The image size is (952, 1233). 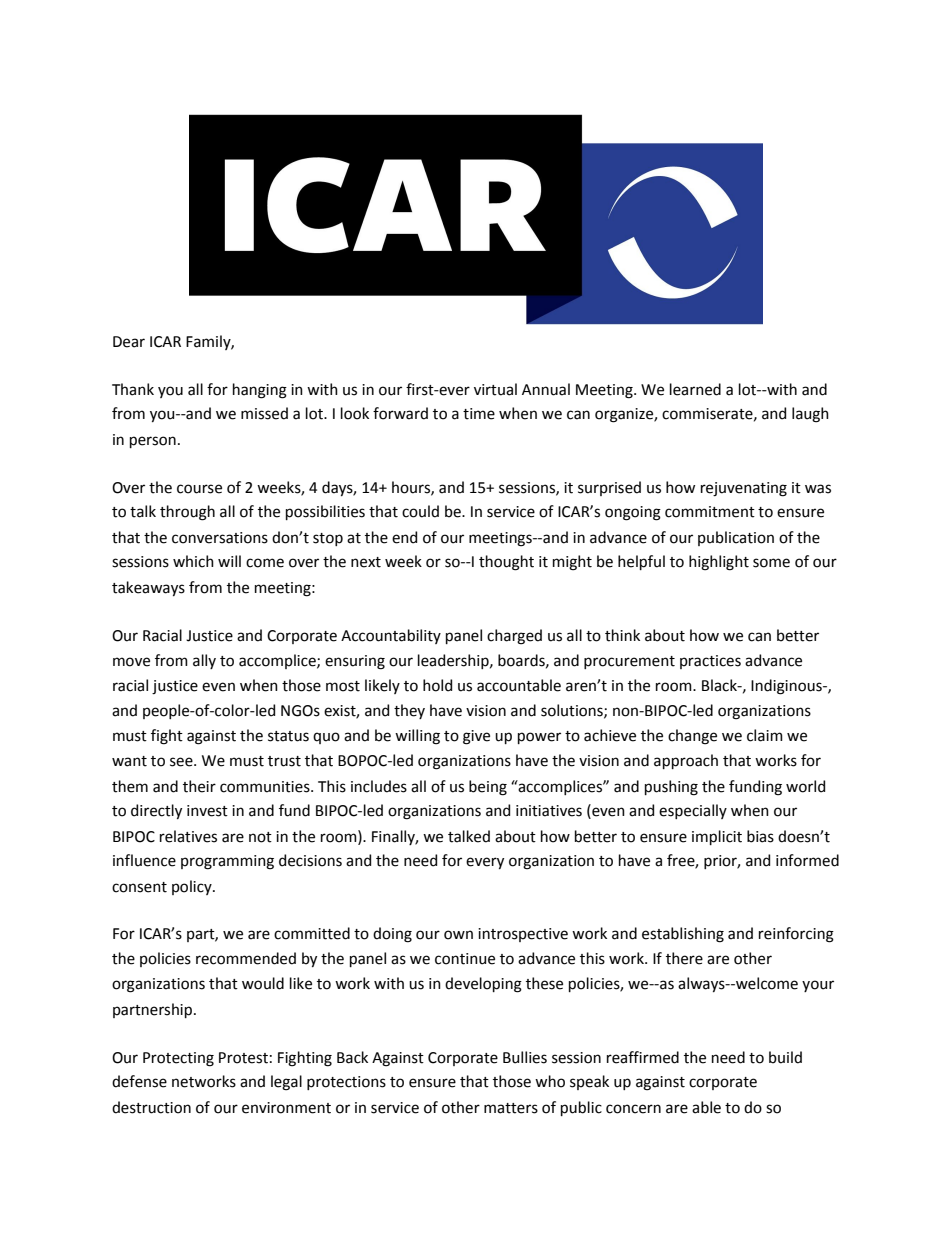 What do you see at coordinates (178, 1059) in the screenshot?
I see `Protecting` at bounding box center [178, 1059].
